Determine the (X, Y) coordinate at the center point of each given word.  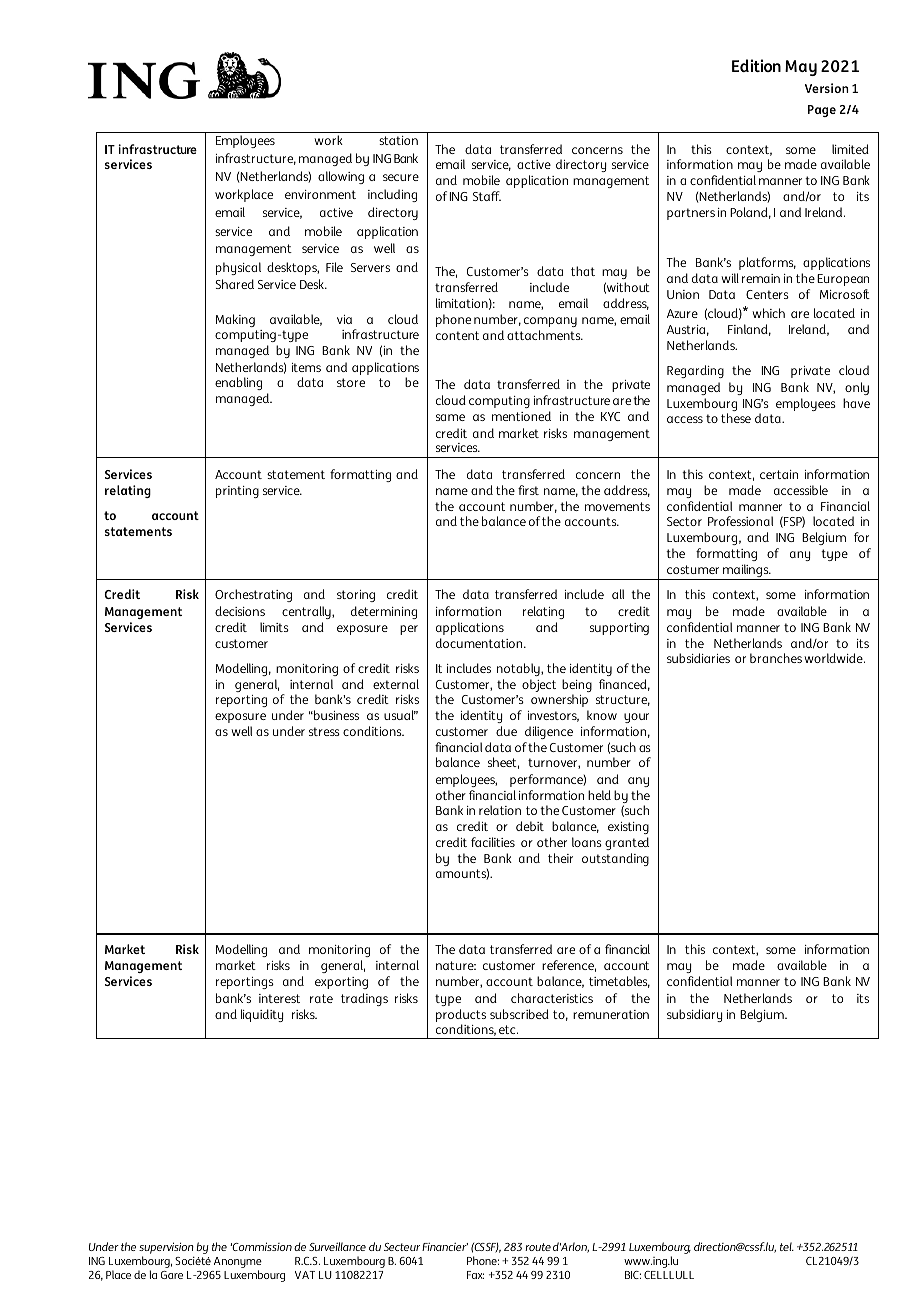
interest (279, 998)
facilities (493, 842)
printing (237, 492)
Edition (756, 65)
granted (627, 843)
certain (779, 474)
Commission (261, 1246)
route (538, 1247)
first (528, 490)
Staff (487, 196)
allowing (341, 177)
